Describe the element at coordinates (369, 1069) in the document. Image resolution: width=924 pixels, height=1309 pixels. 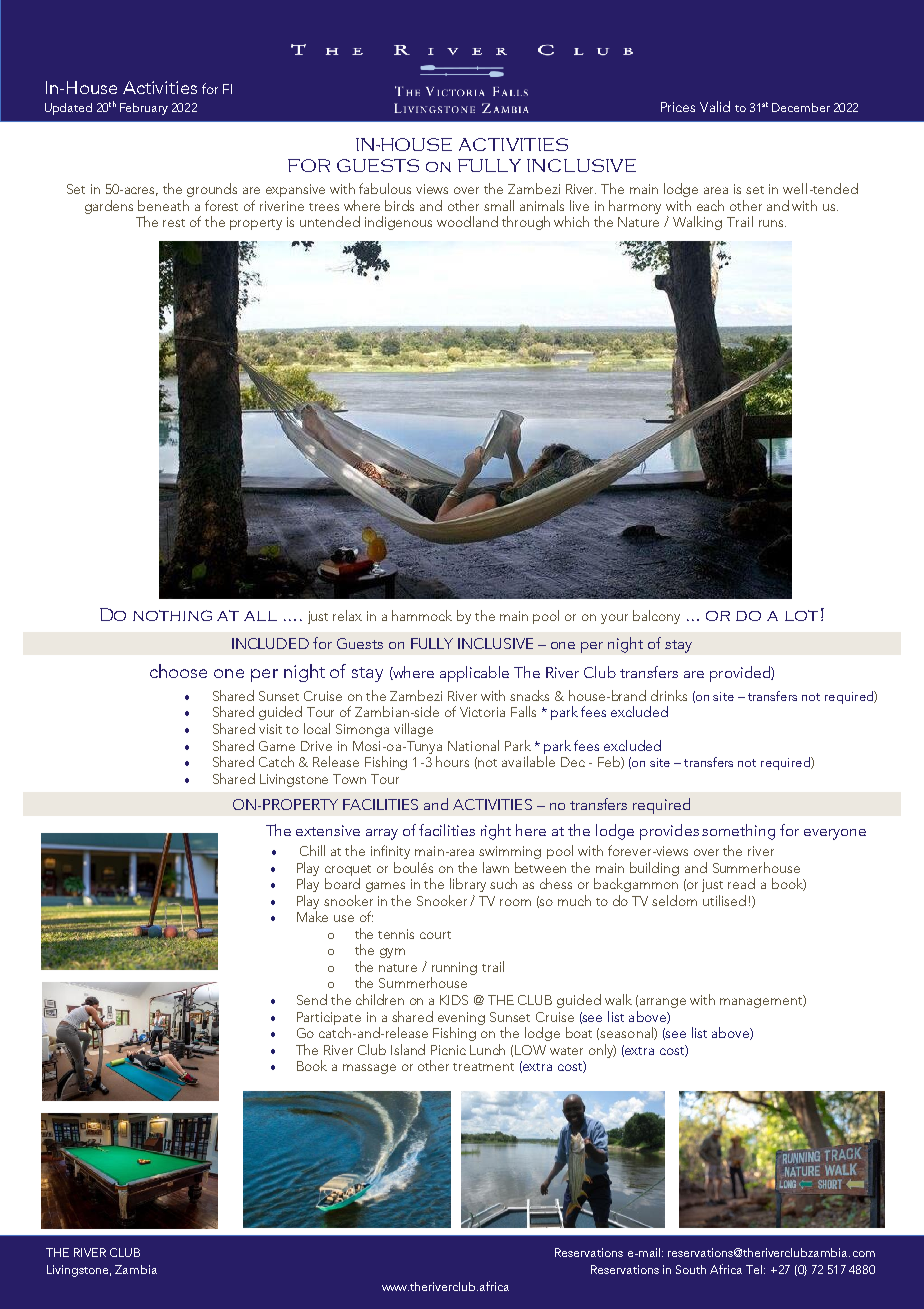
I see `massage` at that location.
